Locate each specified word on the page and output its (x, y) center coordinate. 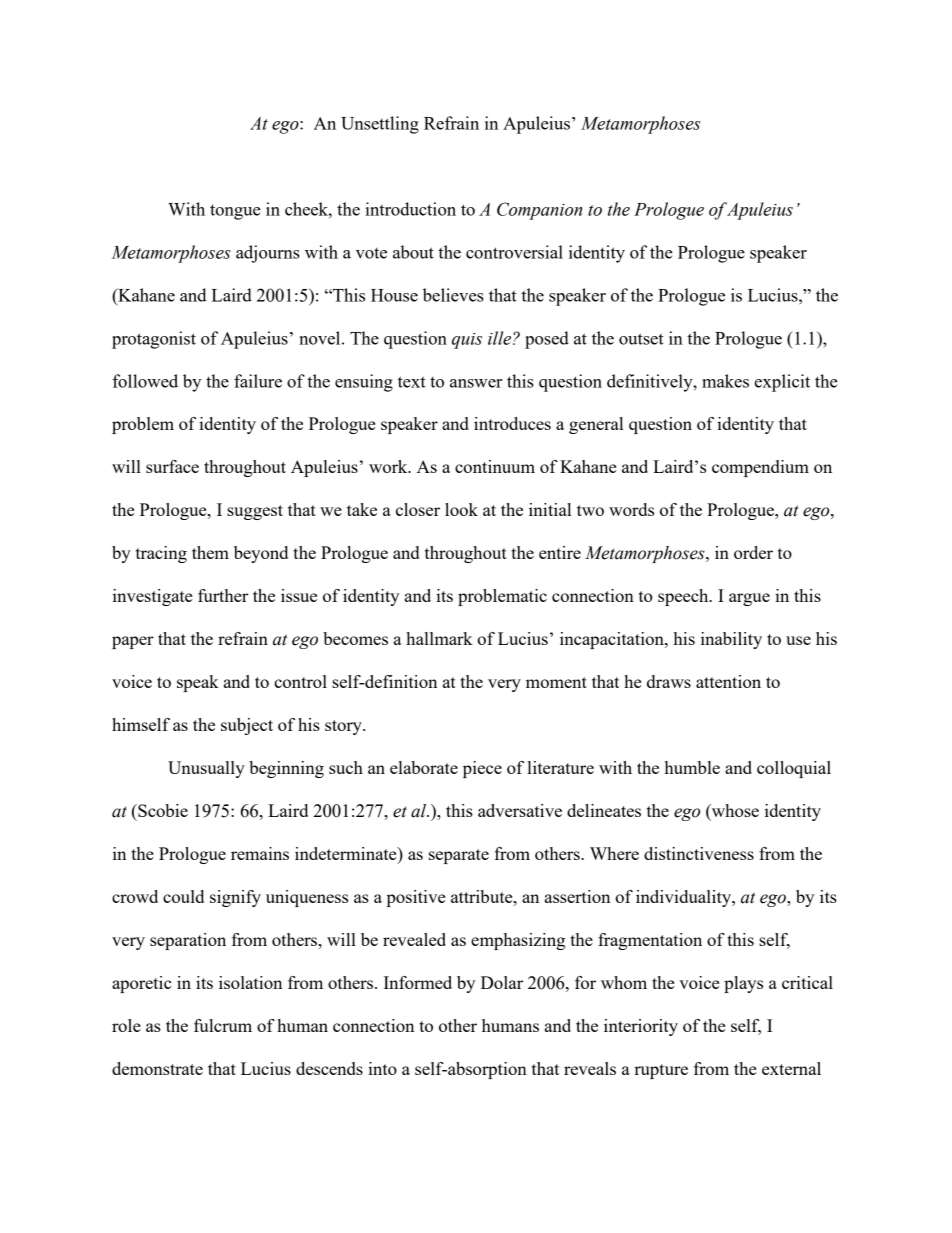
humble (692, 767)
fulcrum (223, 1025)
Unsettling (380, 125)
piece (482, 769)
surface (172, 466)
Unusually (206, 769)
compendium (760, 468)
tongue (235, 212)
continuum (495, 466)
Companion (539, 211)
